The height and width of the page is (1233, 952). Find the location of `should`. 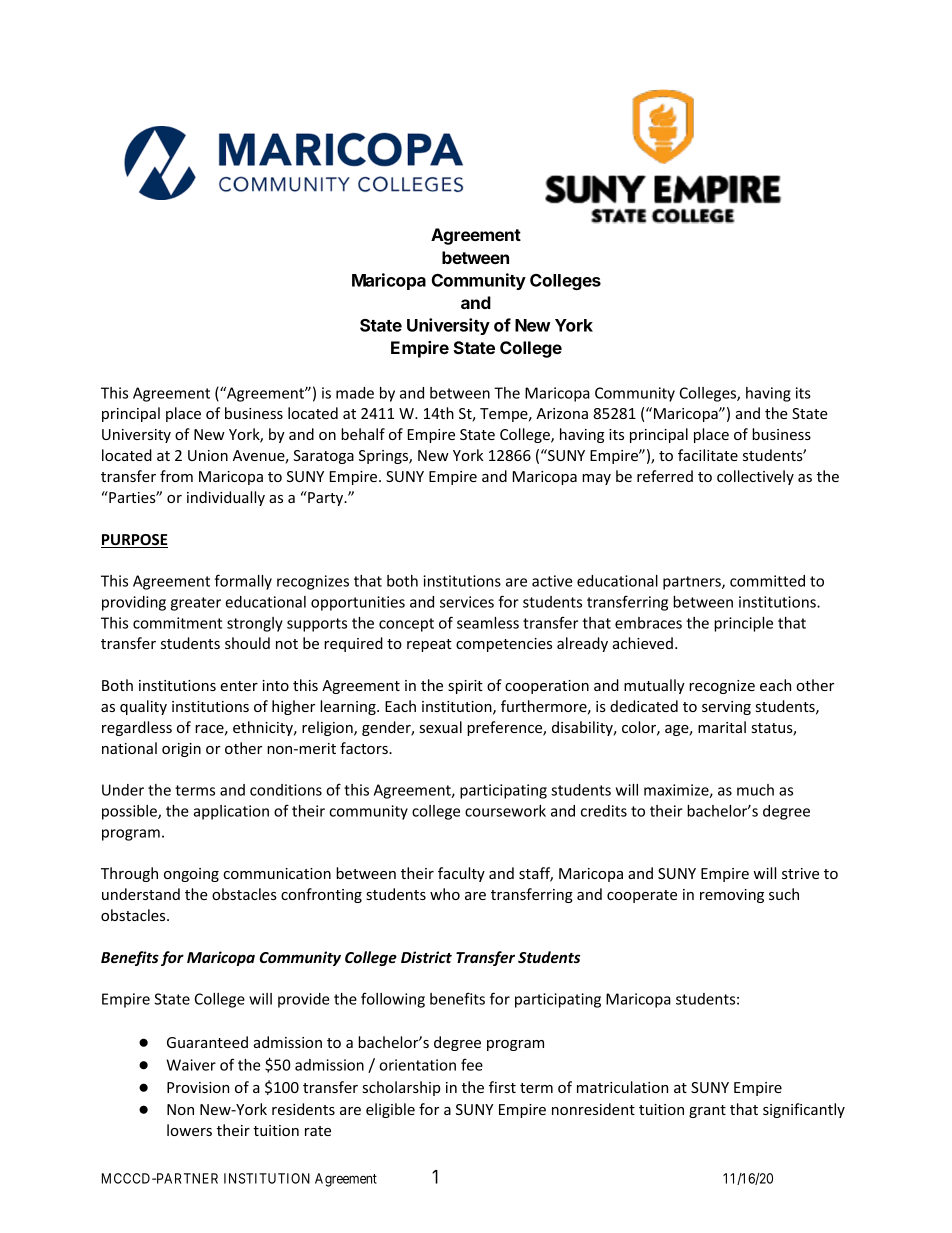

should is located at coordinates (247, 643).
